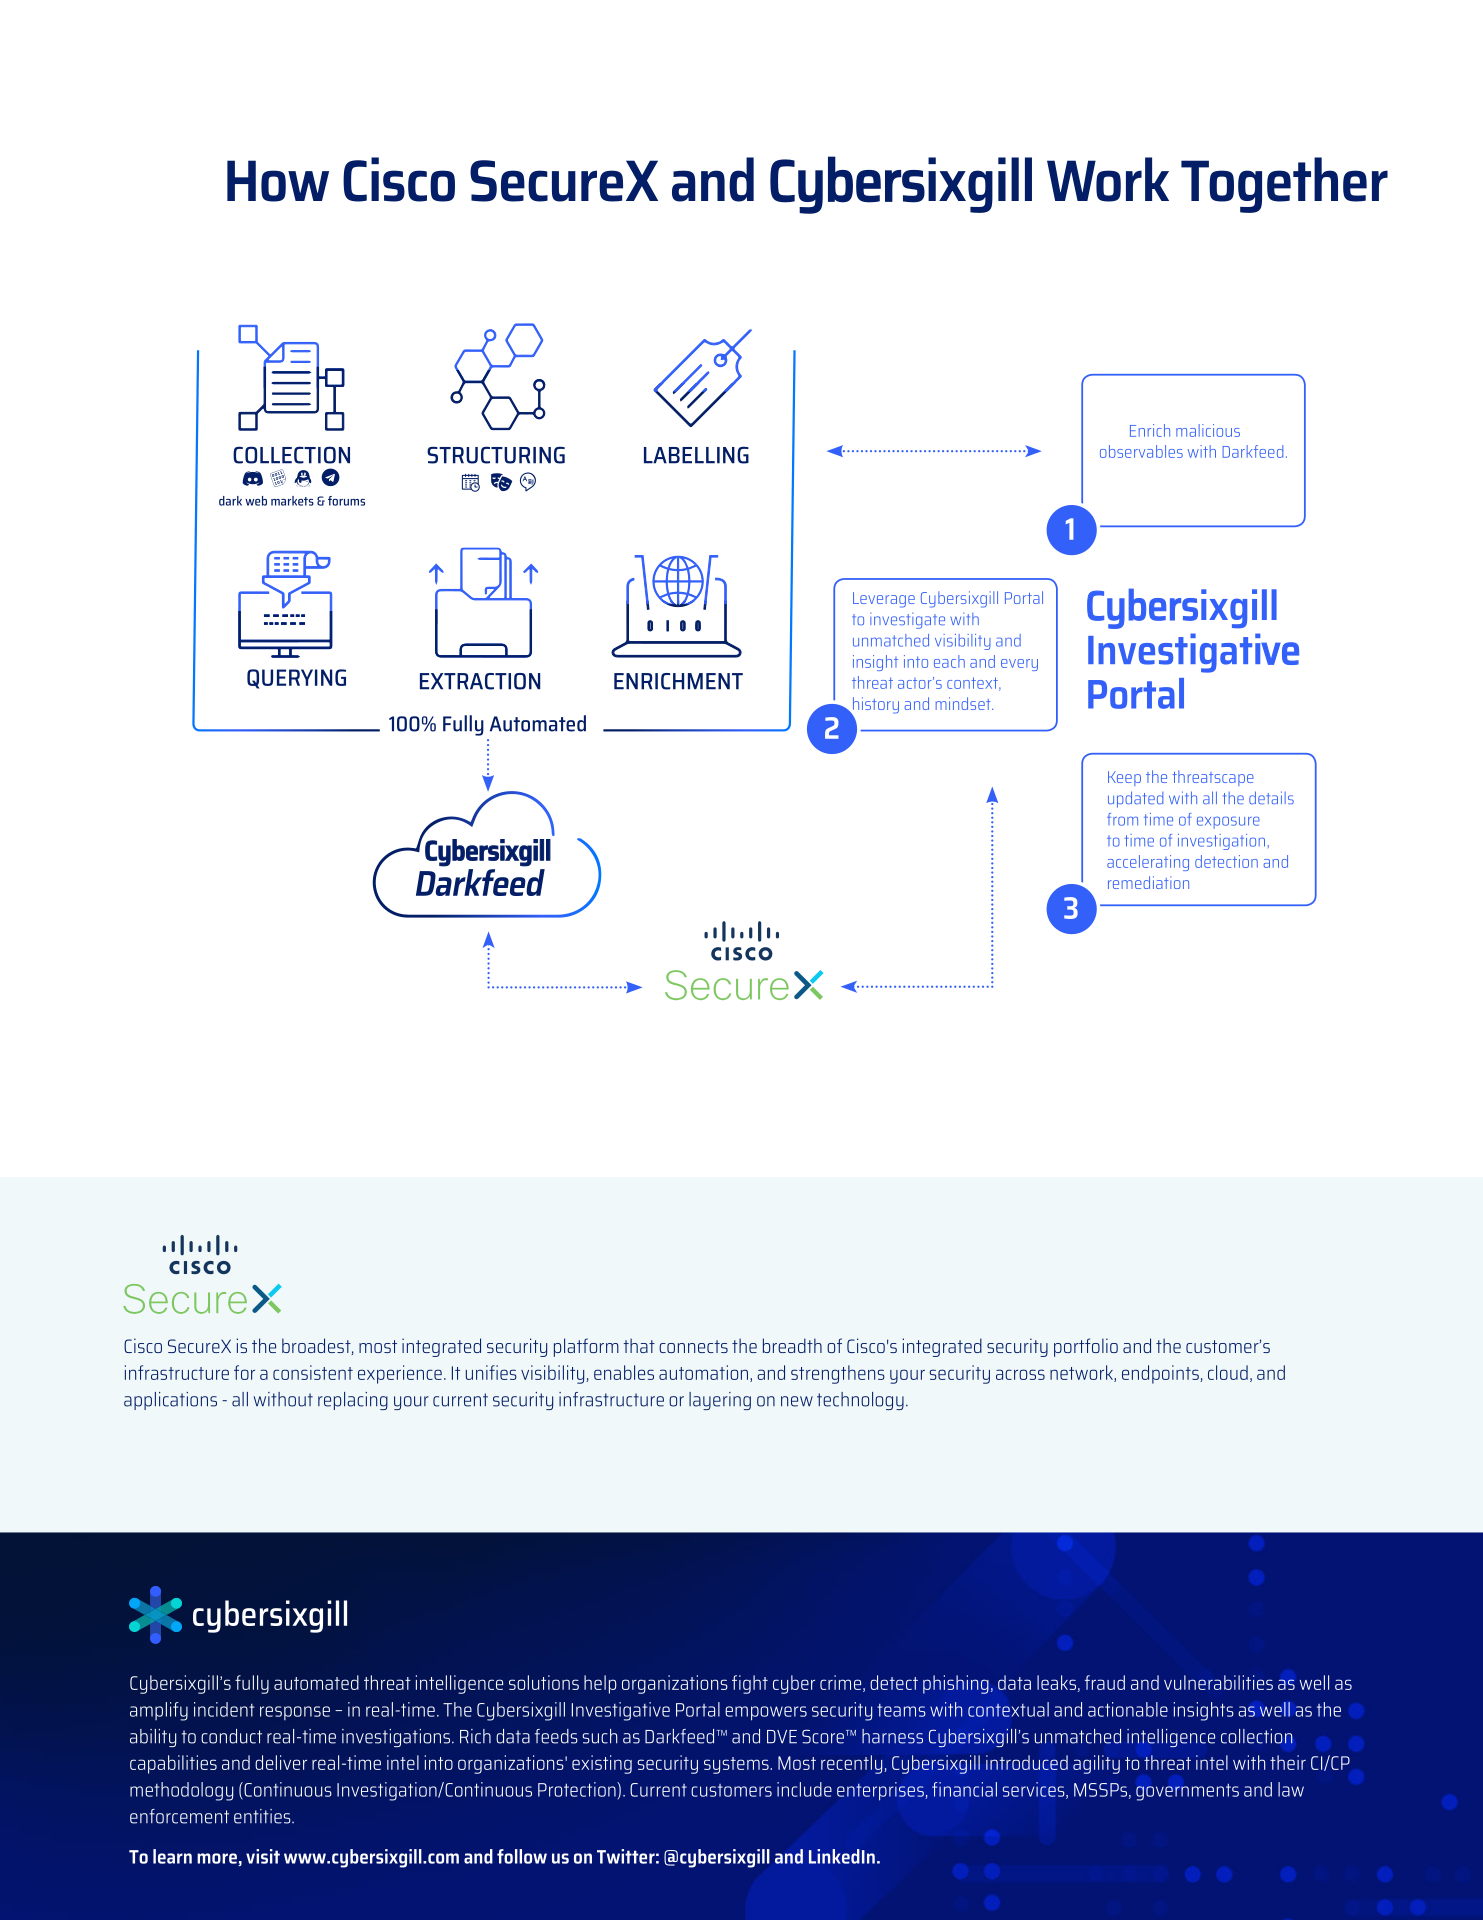 This screenshot has width=1483, height=1920. I want to click on Keep, so click(1124, 778).
